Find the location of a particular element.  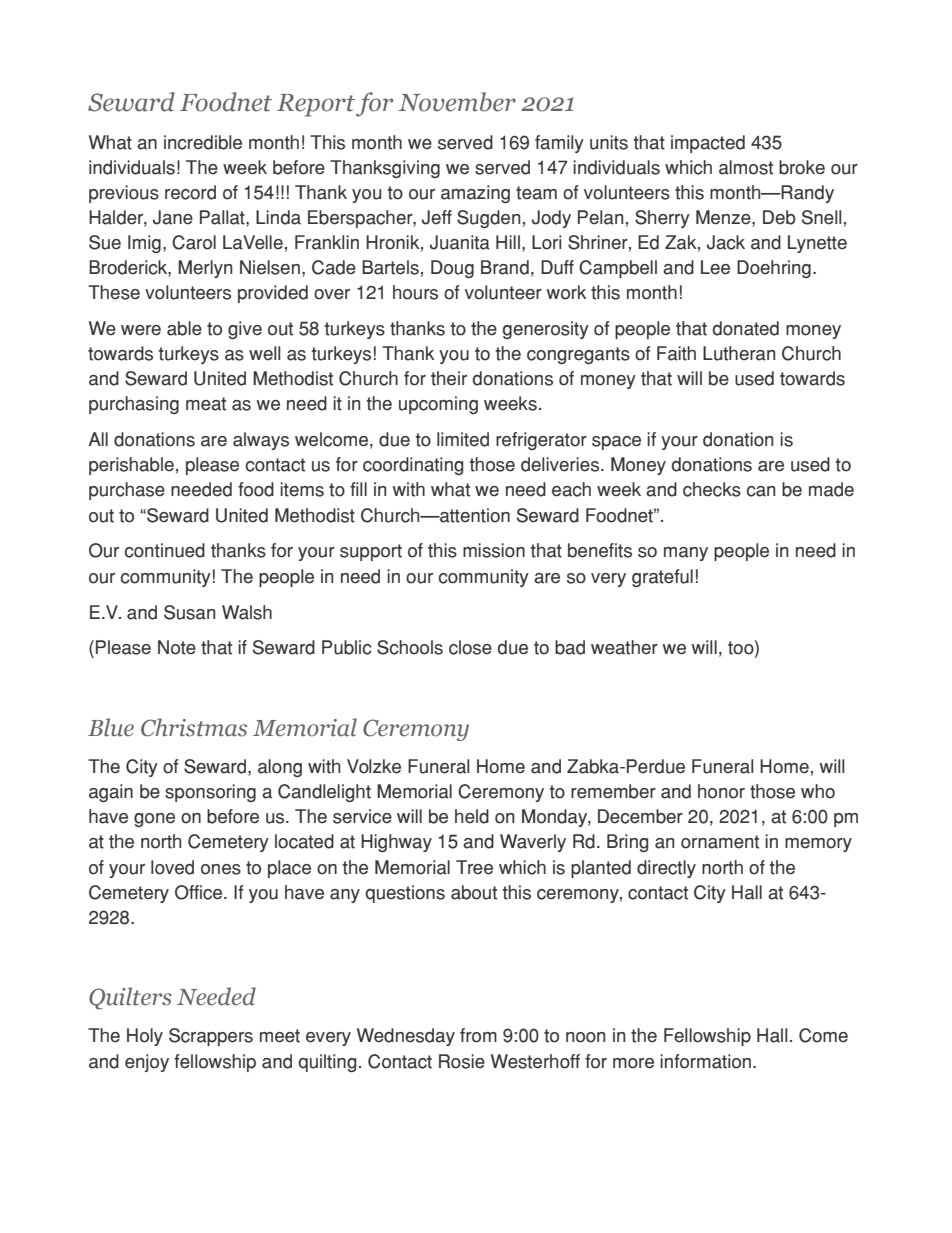

were is located at coordinates (141, 330).
